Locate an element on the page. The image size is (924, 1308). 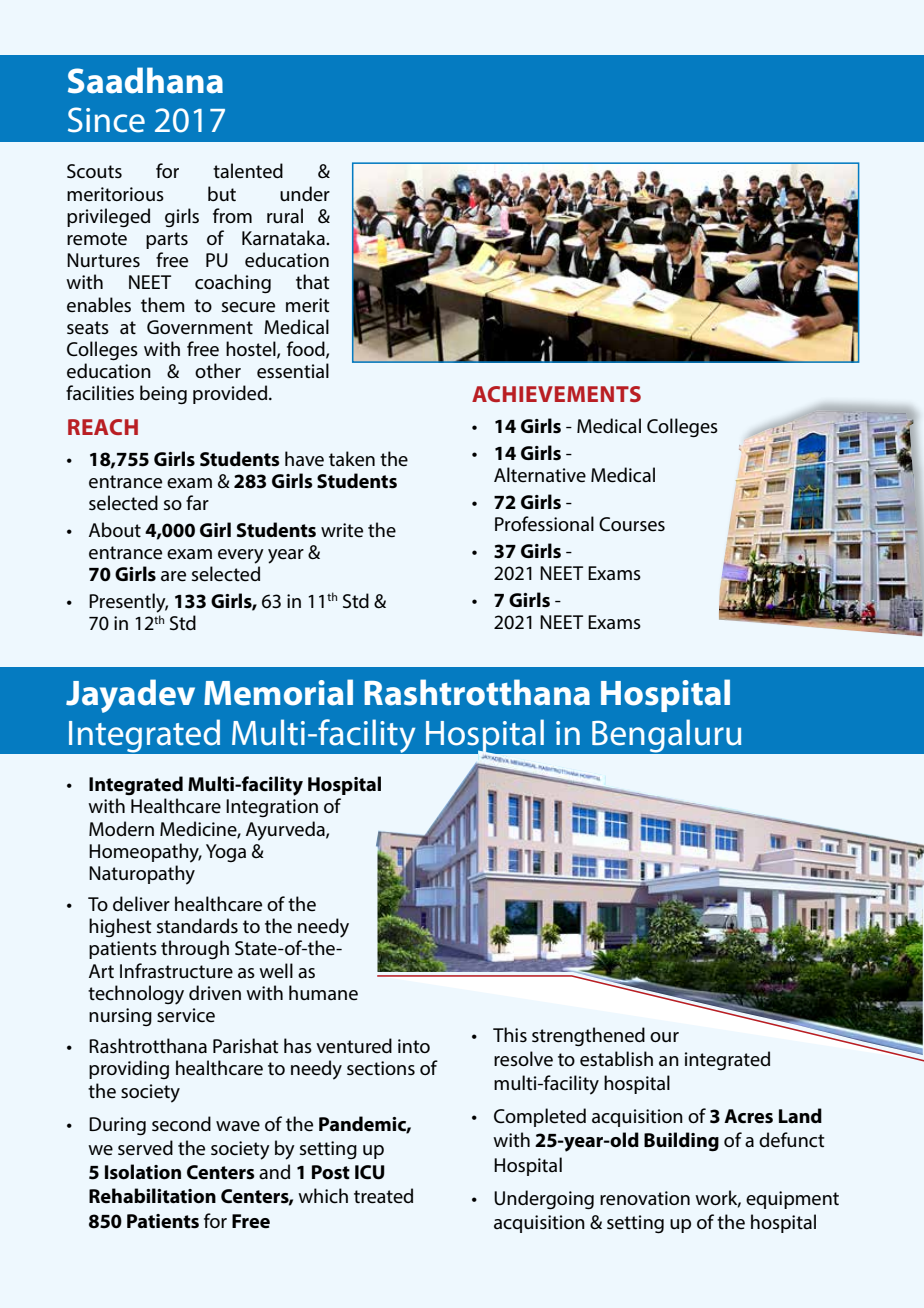
Achievements is located at coordinates (556, 394).
